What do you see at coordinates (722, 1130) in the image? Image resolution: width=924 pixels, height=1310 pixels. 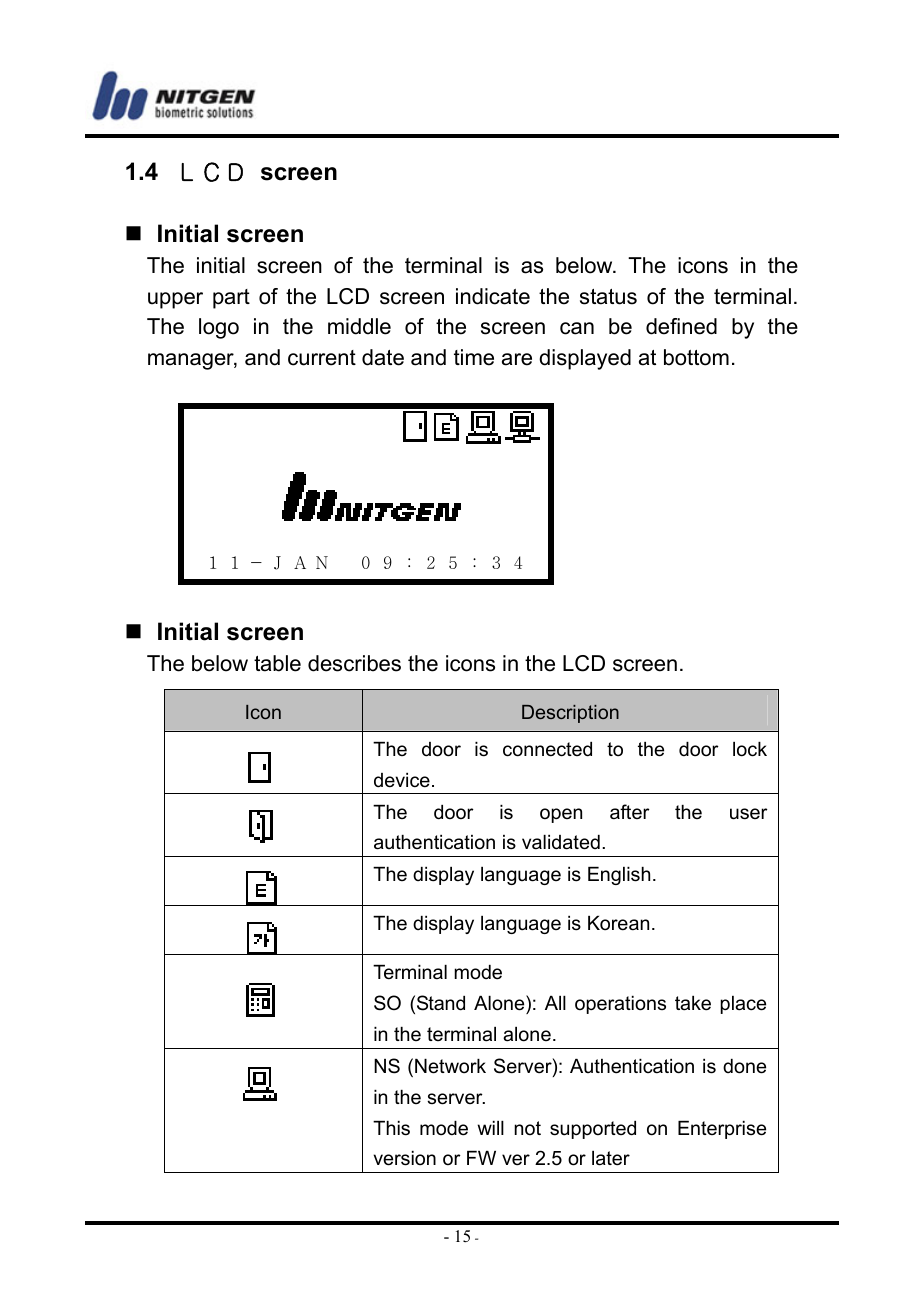 I see `Enterprise` at bounding box center [722, 1130].
